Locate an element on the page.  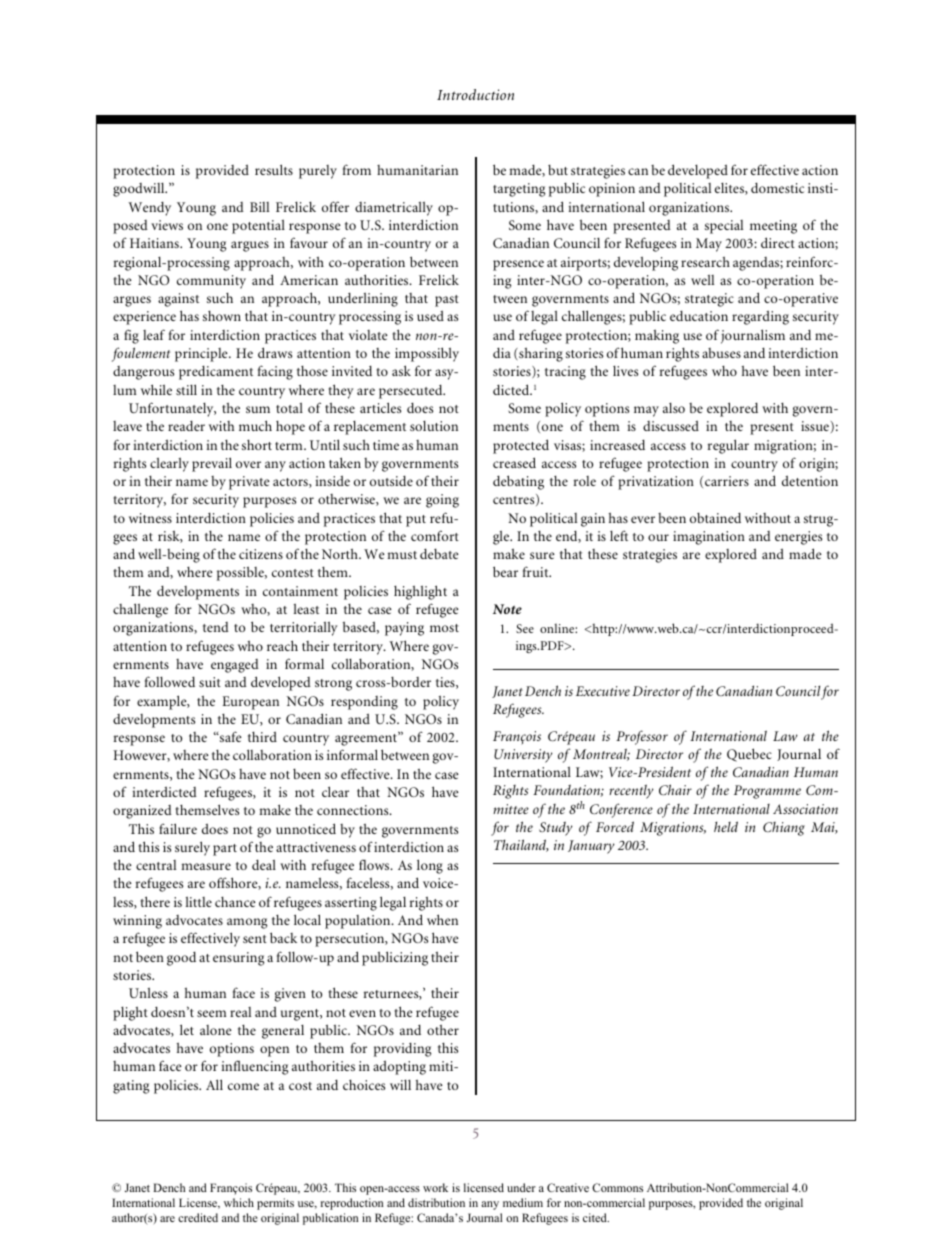
Introduction is located at coordinates (475, 94).
